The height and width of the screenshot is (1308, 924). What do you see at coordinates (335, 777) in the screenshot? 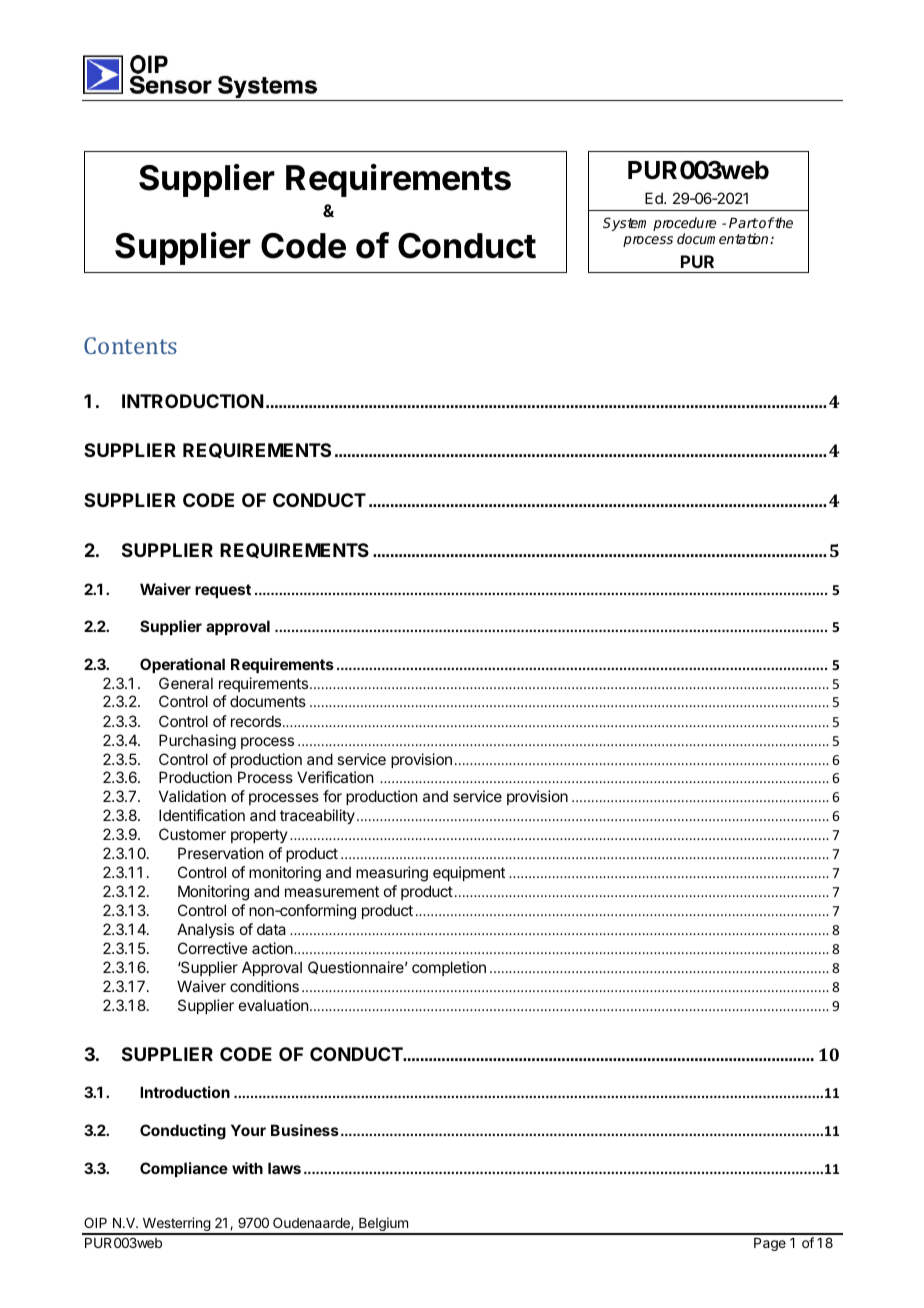
I see `Verification` at bounding box center [335, 777].
